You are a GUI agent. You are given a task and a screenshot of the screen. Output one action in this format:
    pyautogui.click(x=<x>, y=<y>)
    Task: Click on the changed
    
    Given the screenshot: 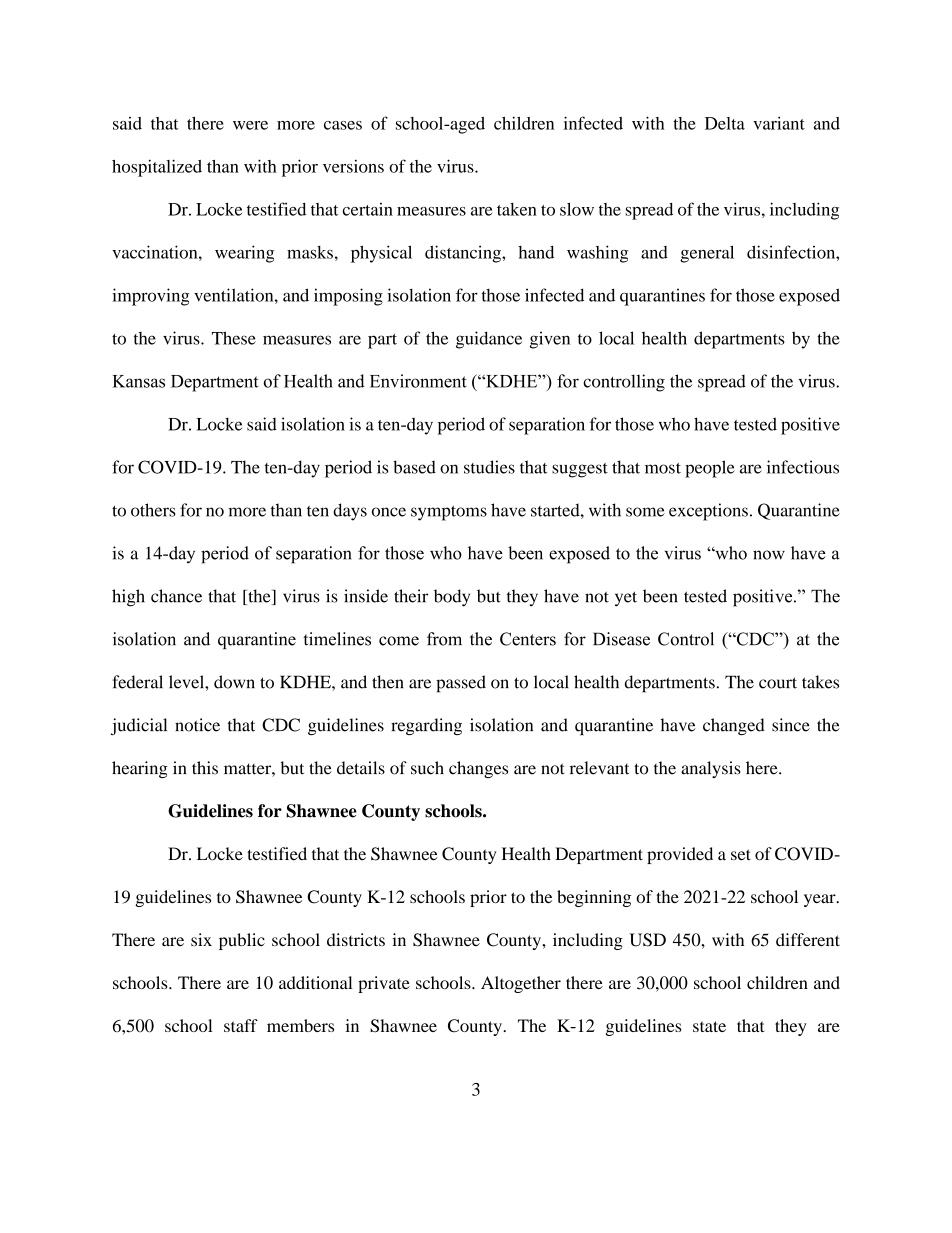 What is the action you would take?
    pyautogui.click(x=734, y=727)
